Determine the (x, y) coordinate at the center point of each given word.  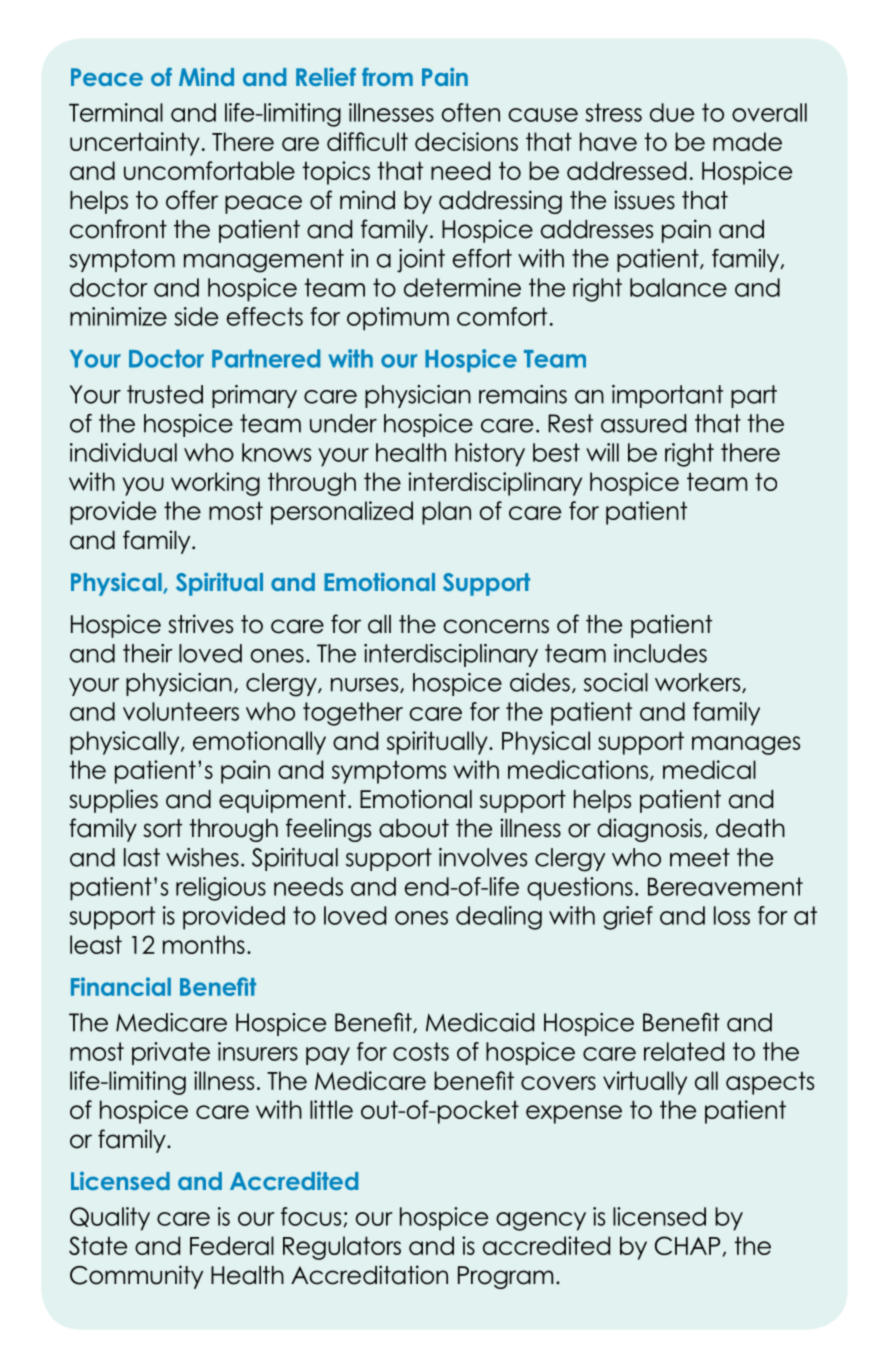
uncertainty (135, 144)
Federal (232, 1245)
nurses (366, 685)
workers (699, 683)
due (672, 112)
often (471, 112)
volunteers (181, 711)
